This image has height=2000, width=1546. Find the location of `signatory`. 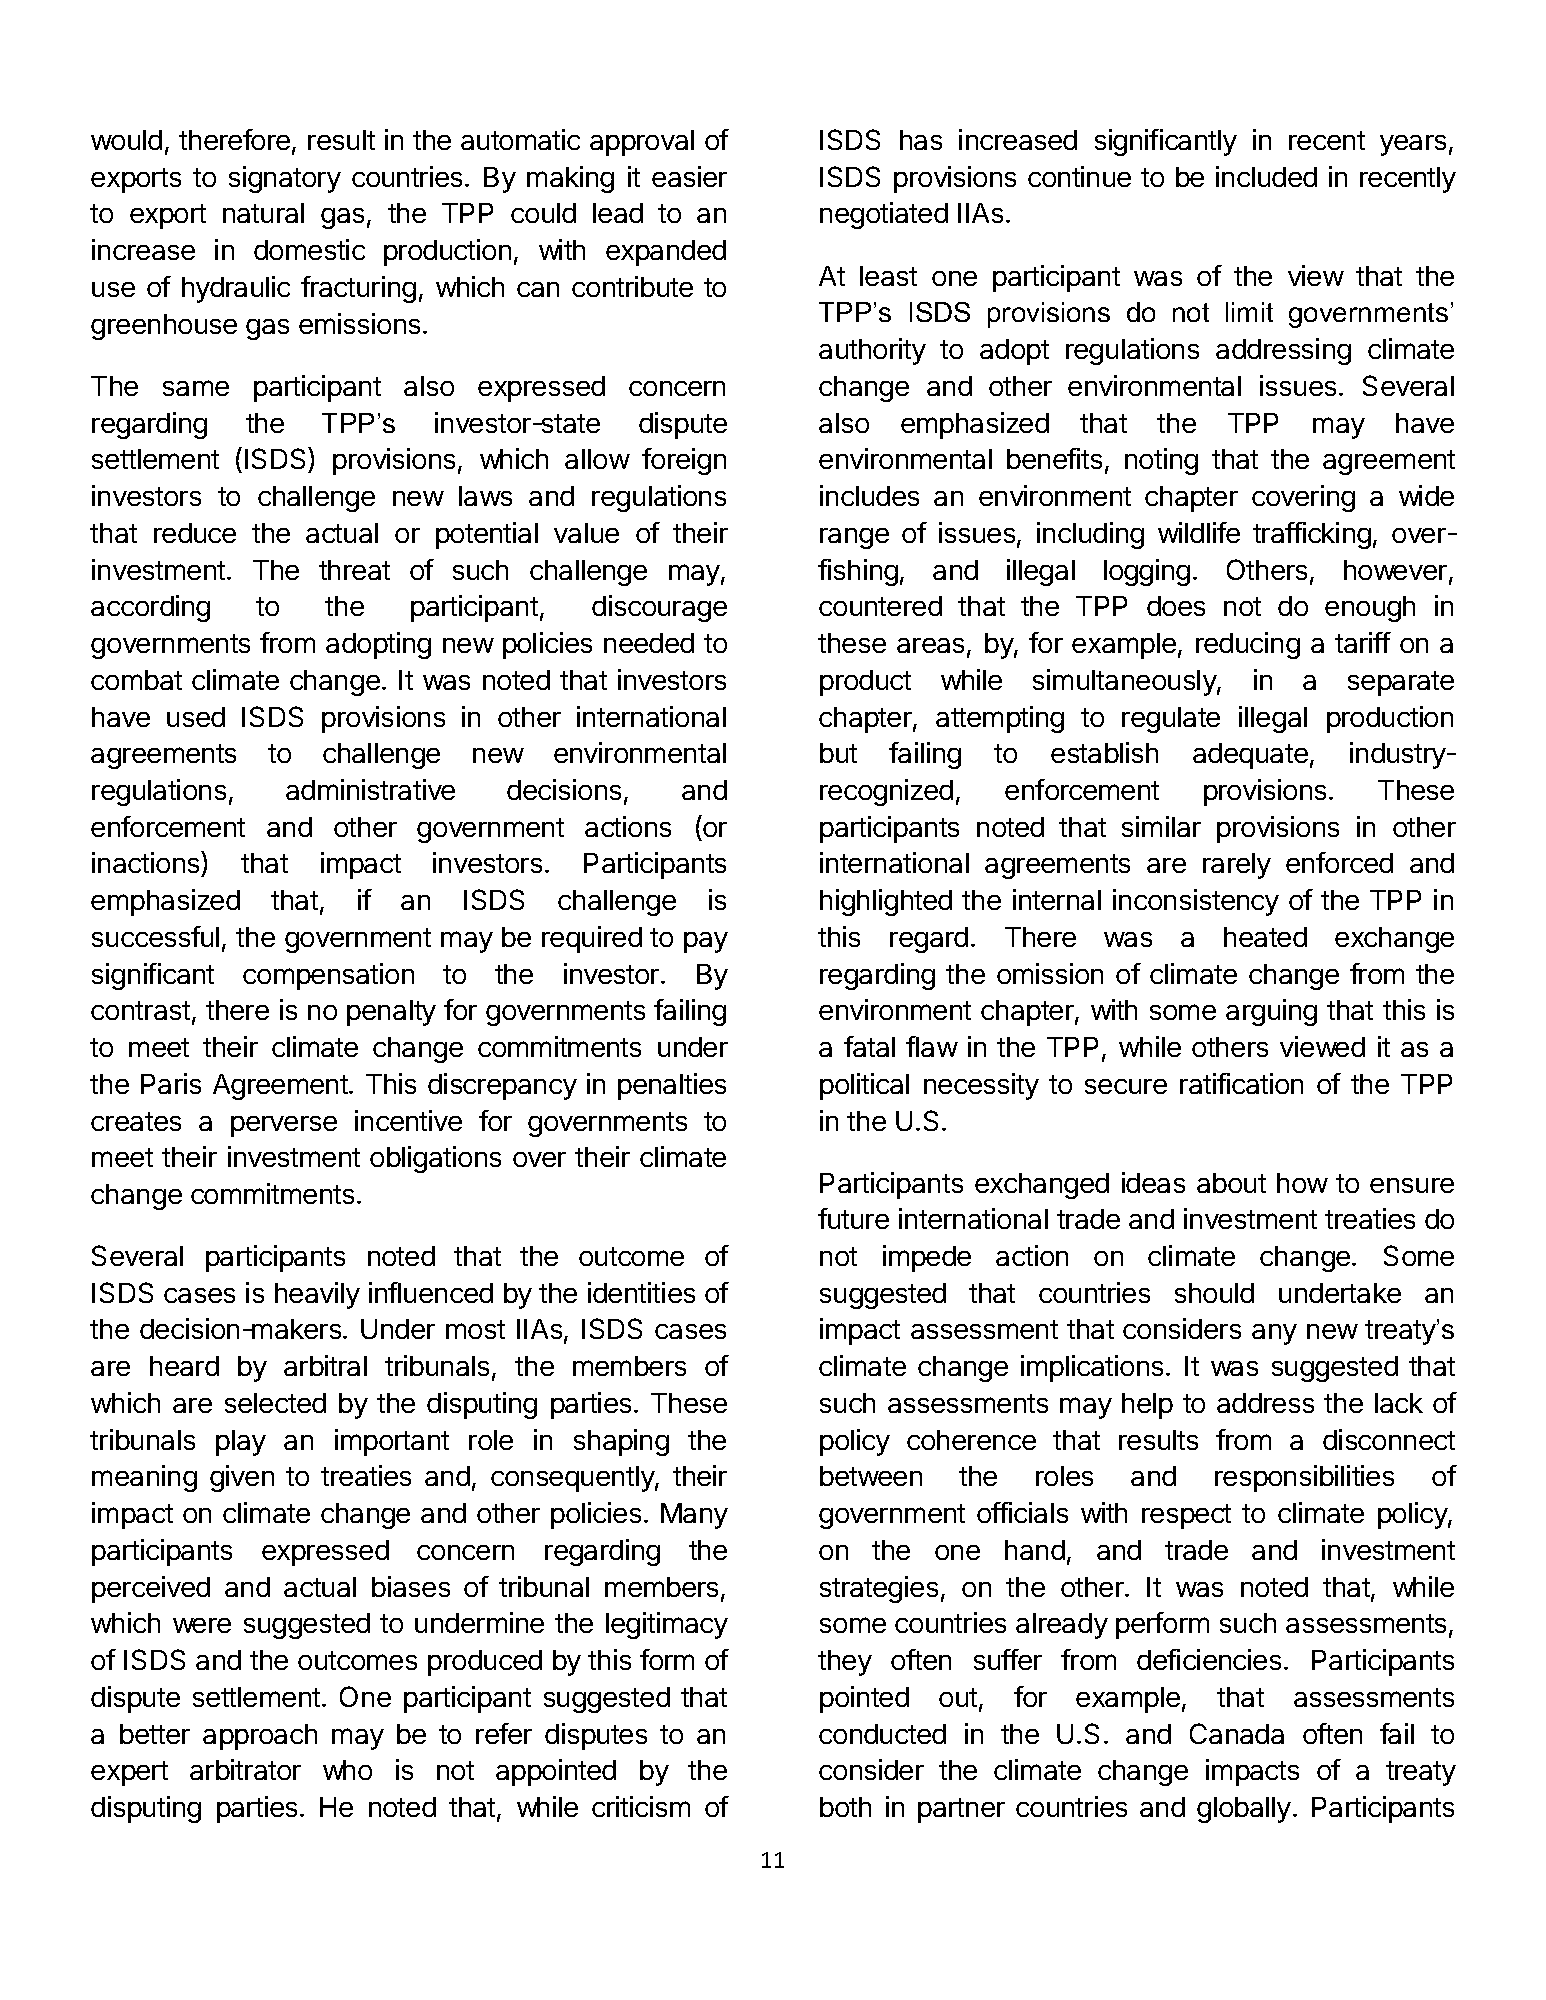

signatory is located at coordinates (285, 179).
